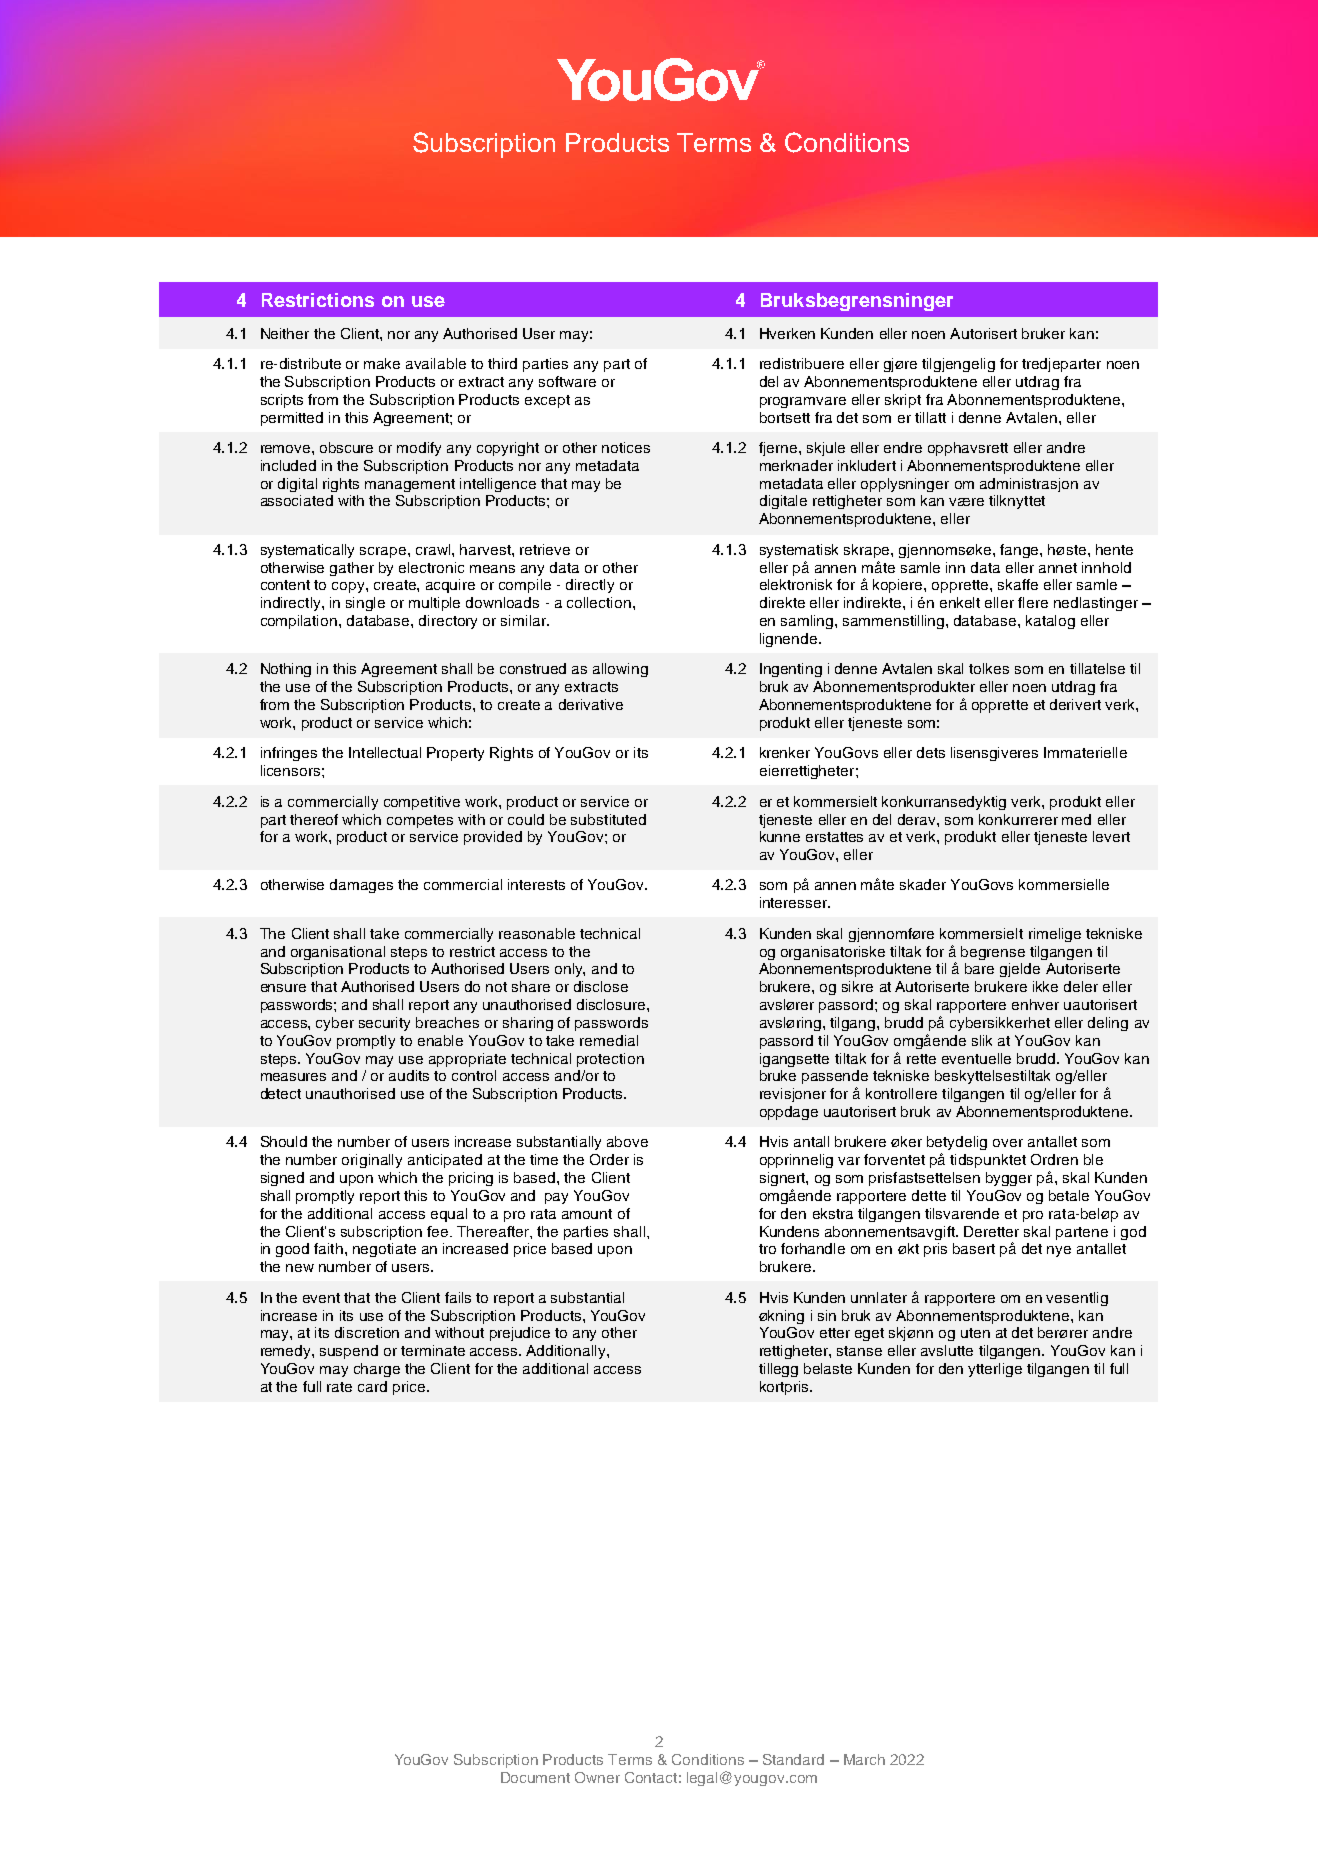  Describe the element at coordinates (626, 447) in the document. I see `notices` at that location.
